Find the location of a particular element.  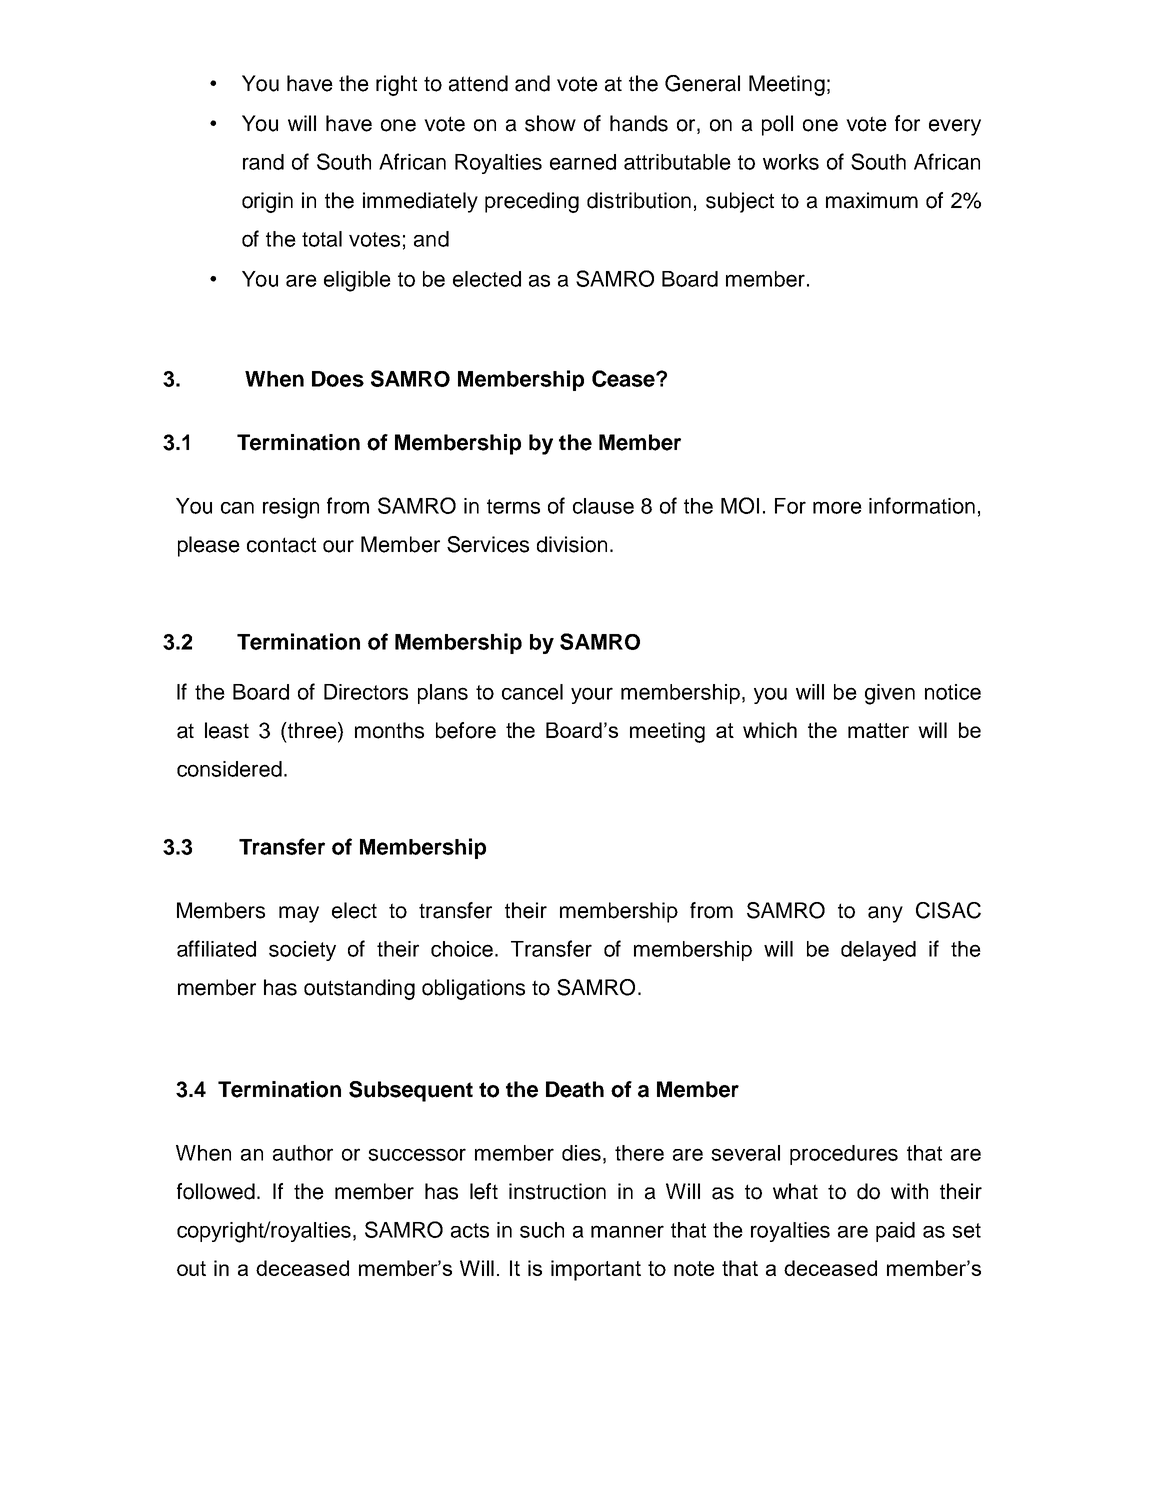

followed is located at coordinates (216, 1191).
